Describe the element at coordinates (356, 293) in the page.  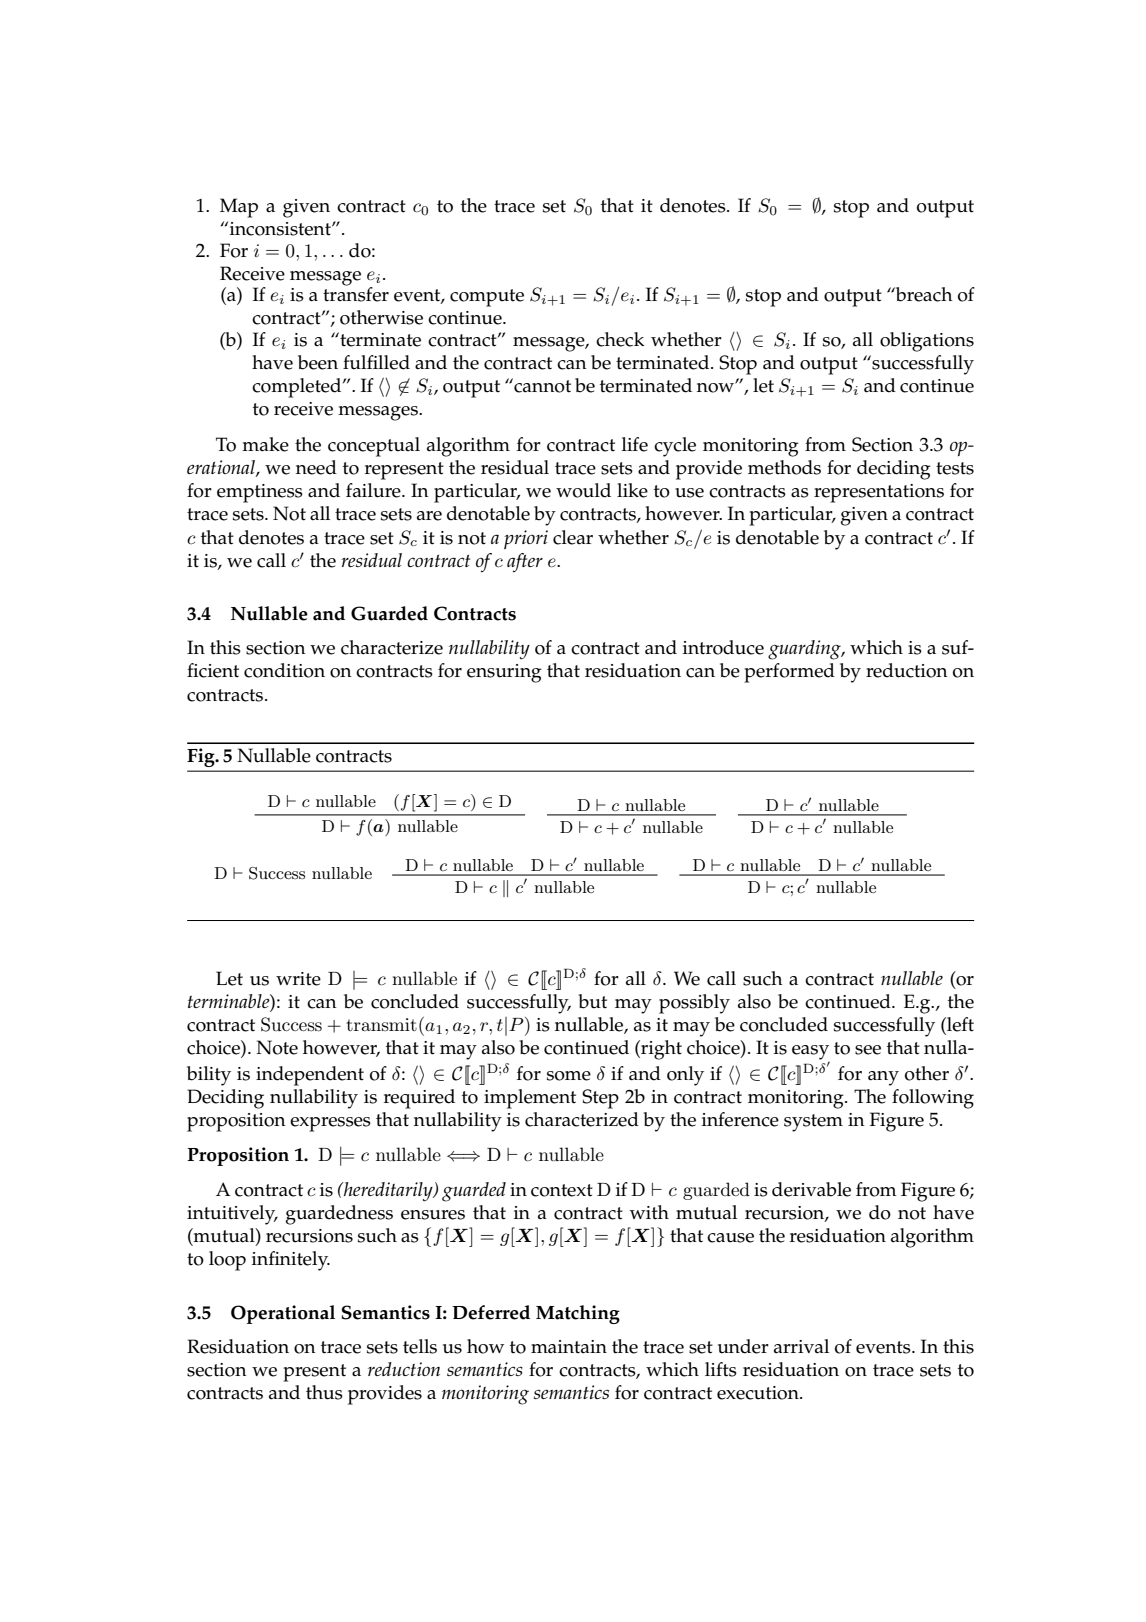
I see `transfer` at that location.
